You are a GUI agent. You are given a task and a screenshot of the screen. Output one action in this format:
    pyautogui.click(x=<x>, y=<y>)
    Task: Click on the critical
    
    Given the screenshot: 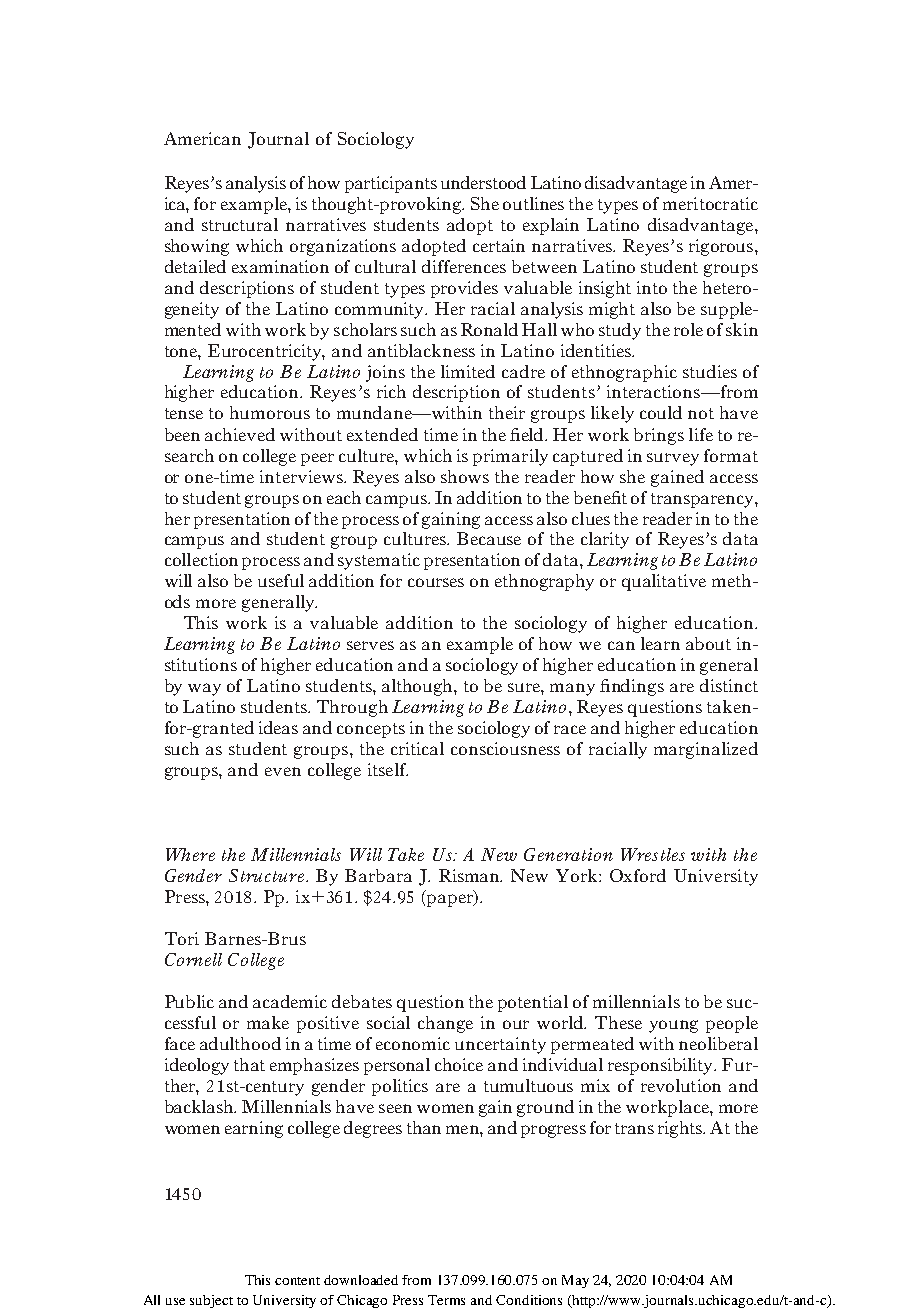 What is the action you would take?
    pyautogui.click(x=417, y=748)
